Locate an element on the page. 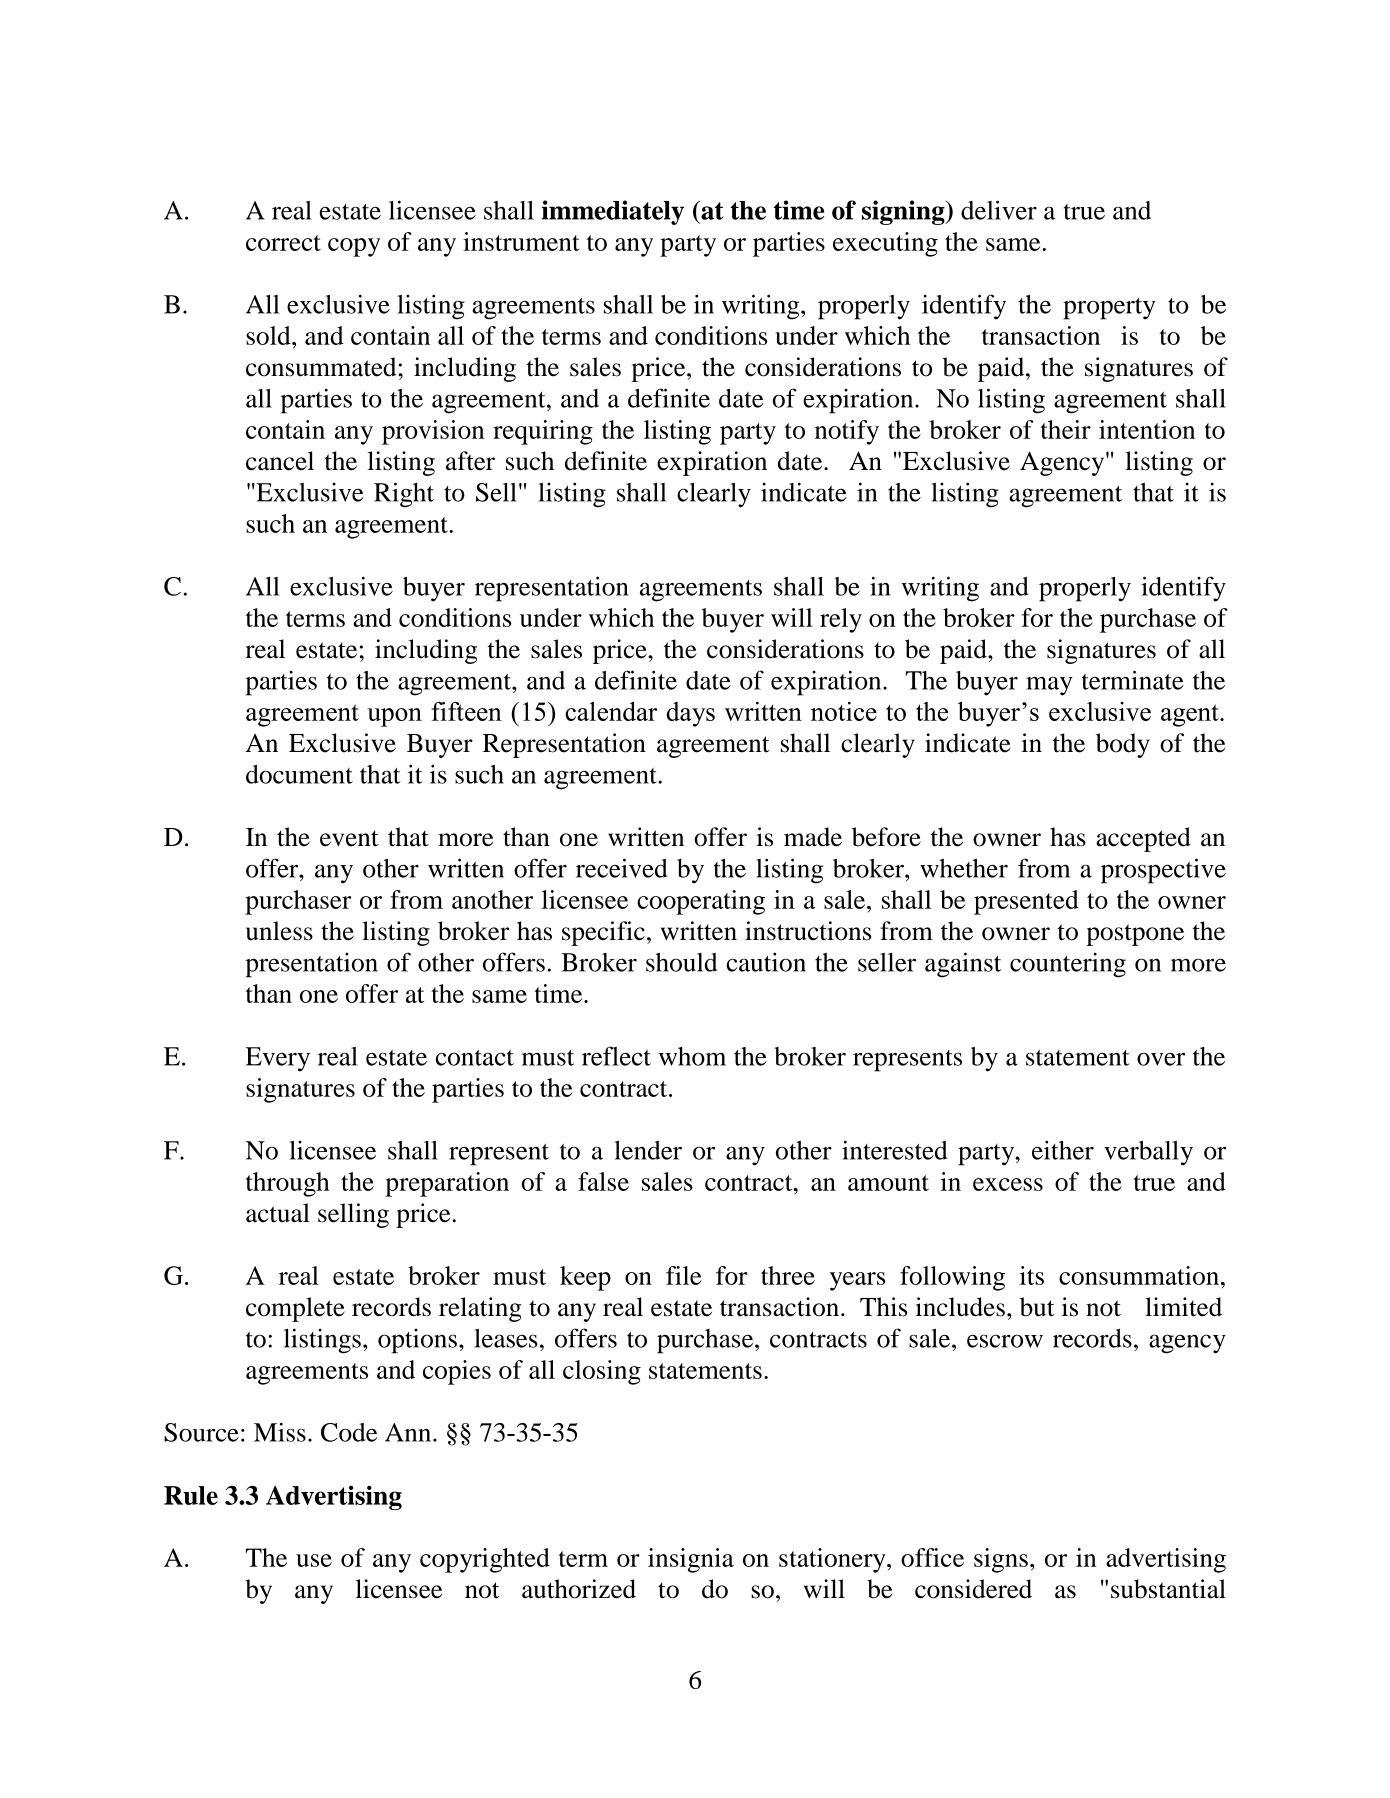  correct is located at coordinates (283, 243).
